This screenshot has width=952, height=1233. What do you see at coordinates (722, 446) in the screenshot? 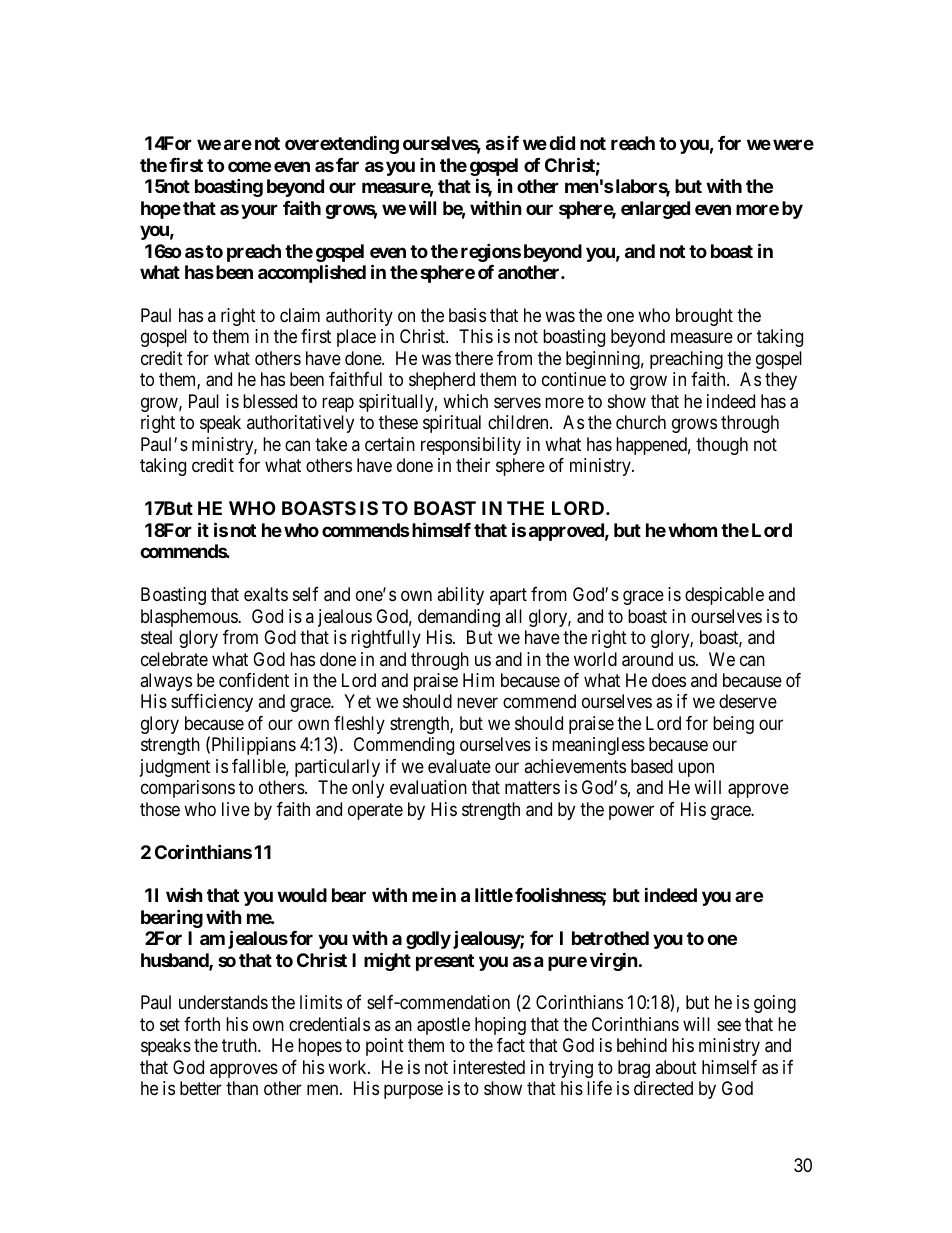
I see `though` at bounding box center [722, 446].
